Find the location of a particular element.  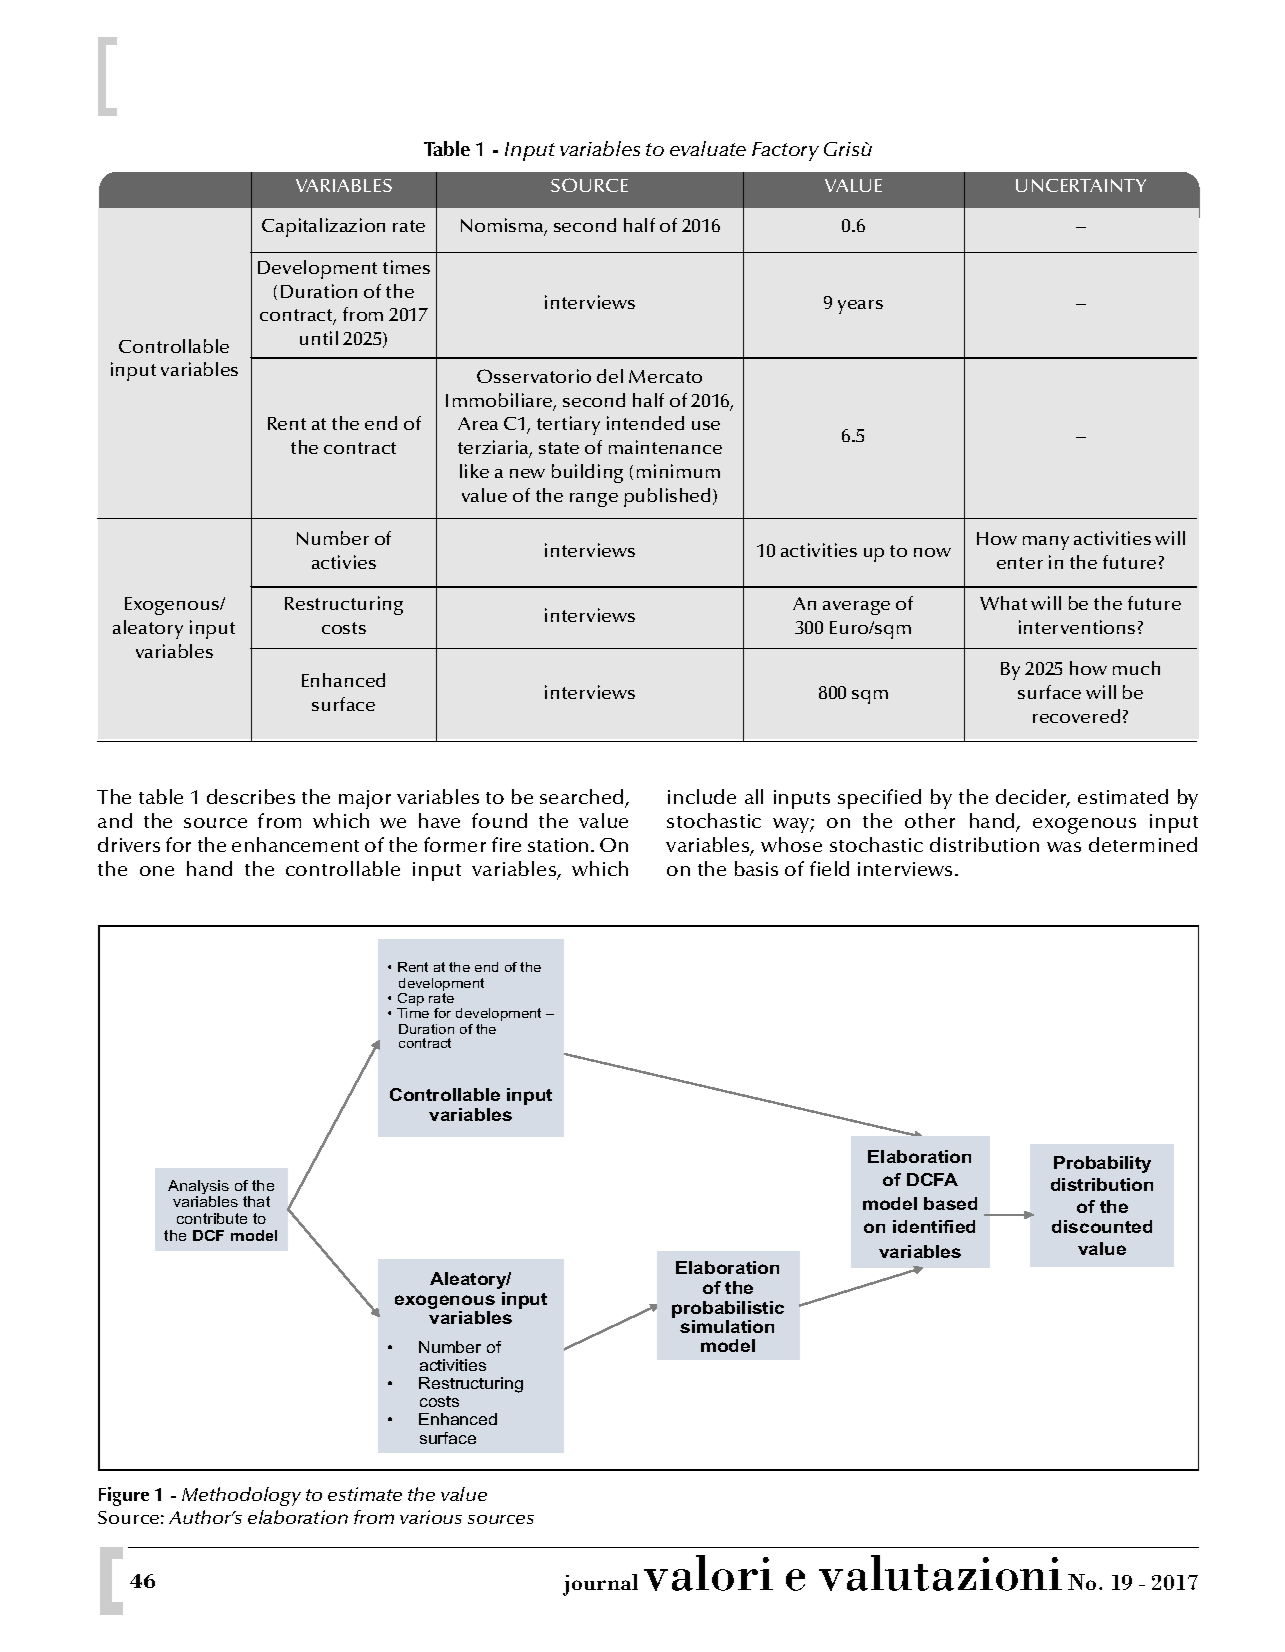

describes is located at coordinates (251, 796).
